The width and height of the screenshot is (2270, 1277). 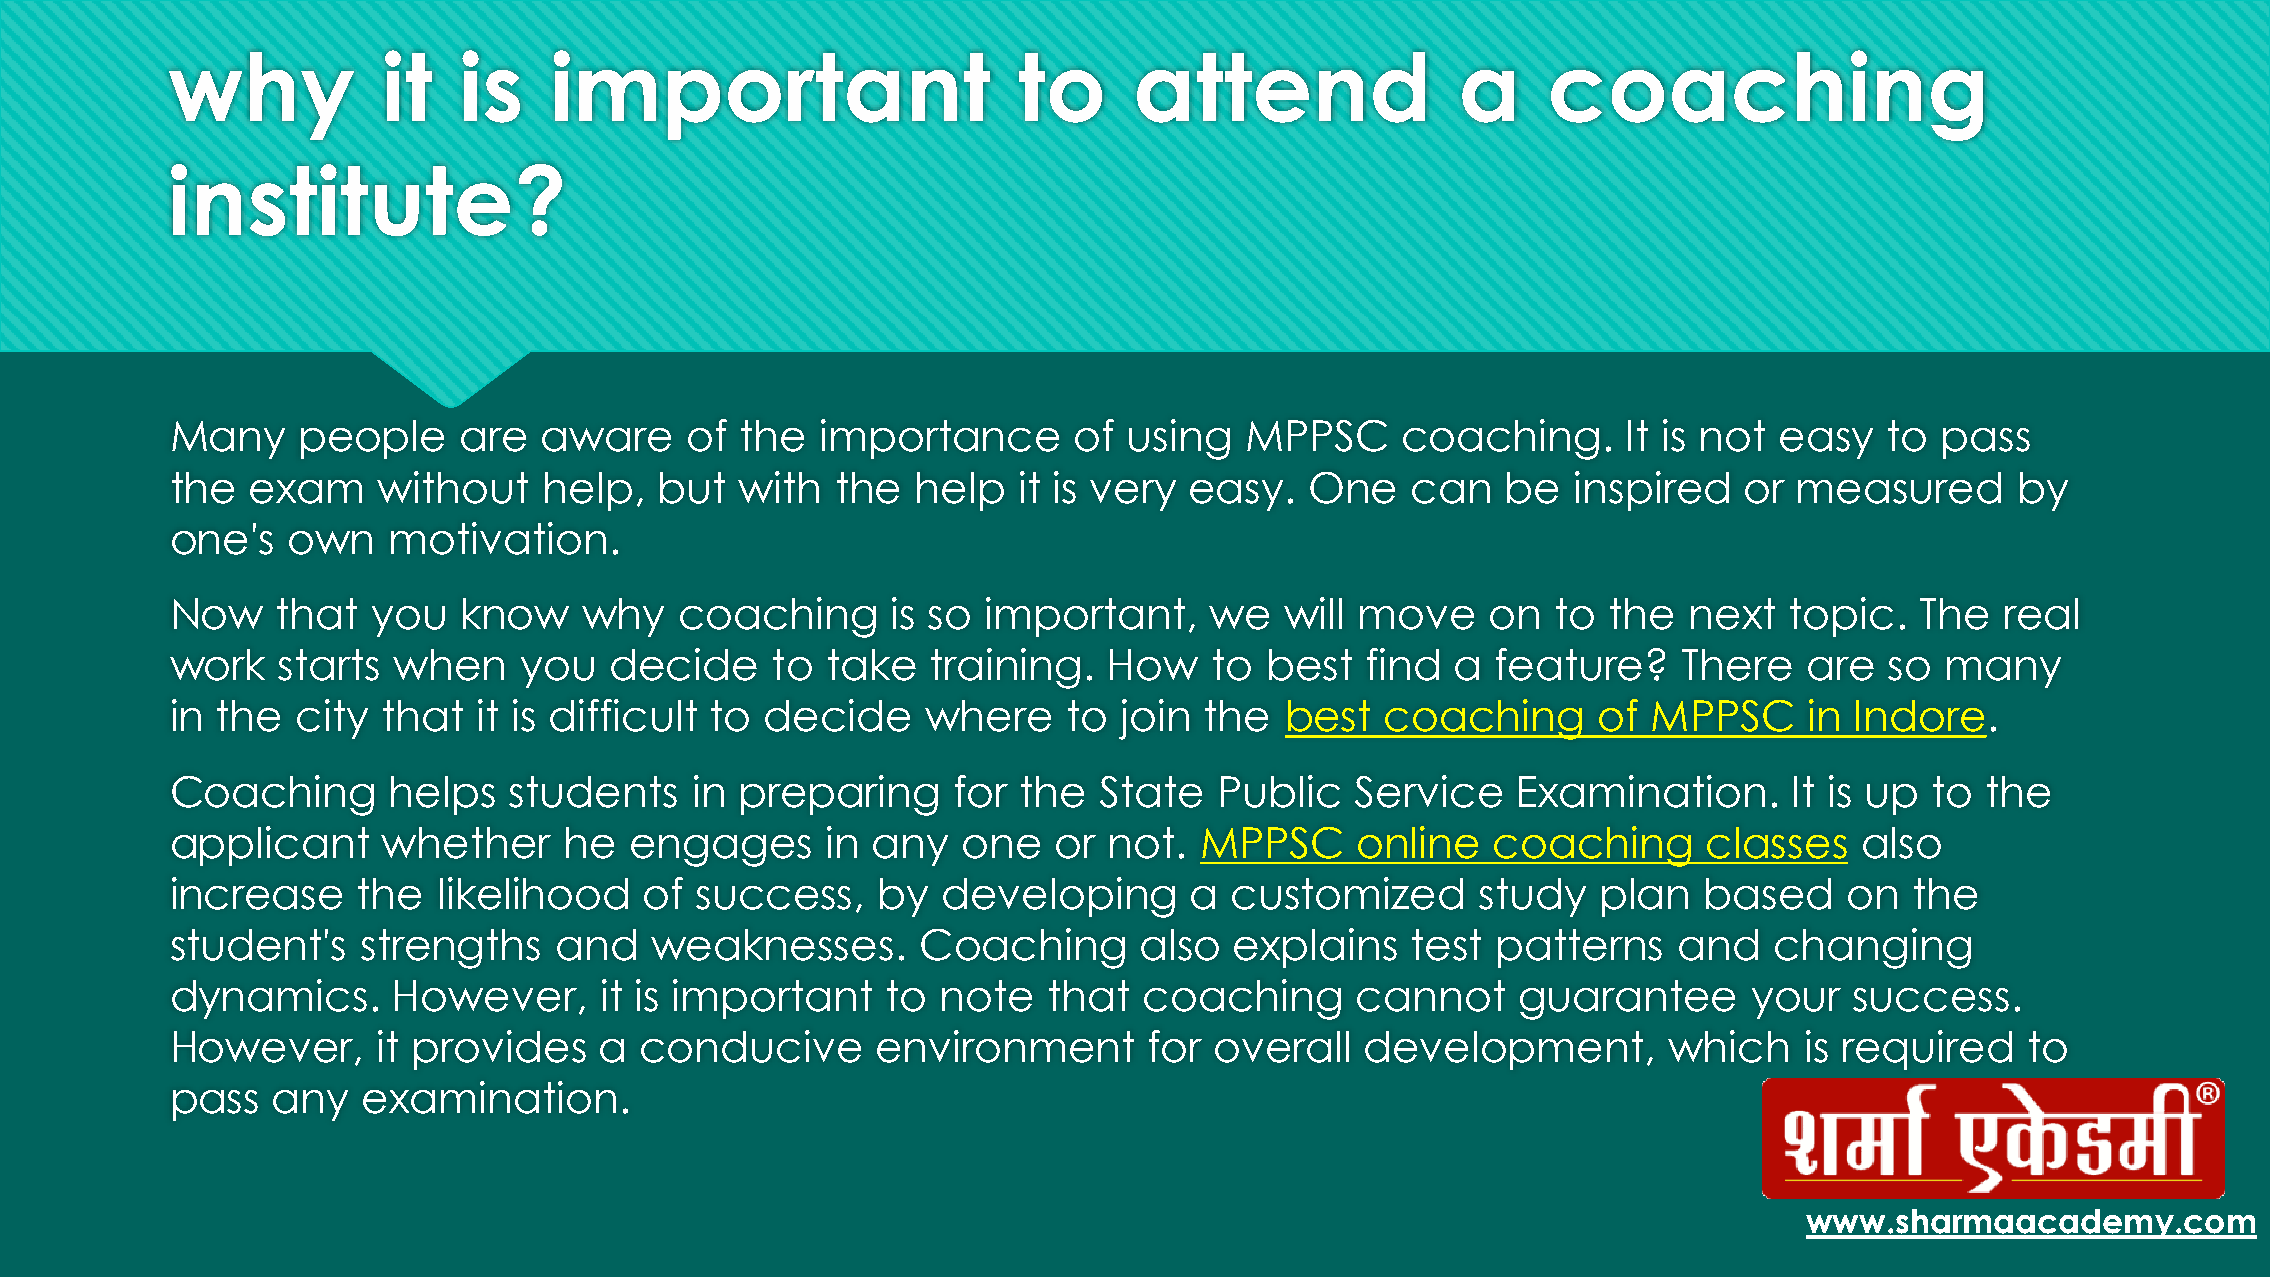 What do you see at coordinates (940, 439) in the screenshot?
I see `importance` at bounding box center [940, 439].
